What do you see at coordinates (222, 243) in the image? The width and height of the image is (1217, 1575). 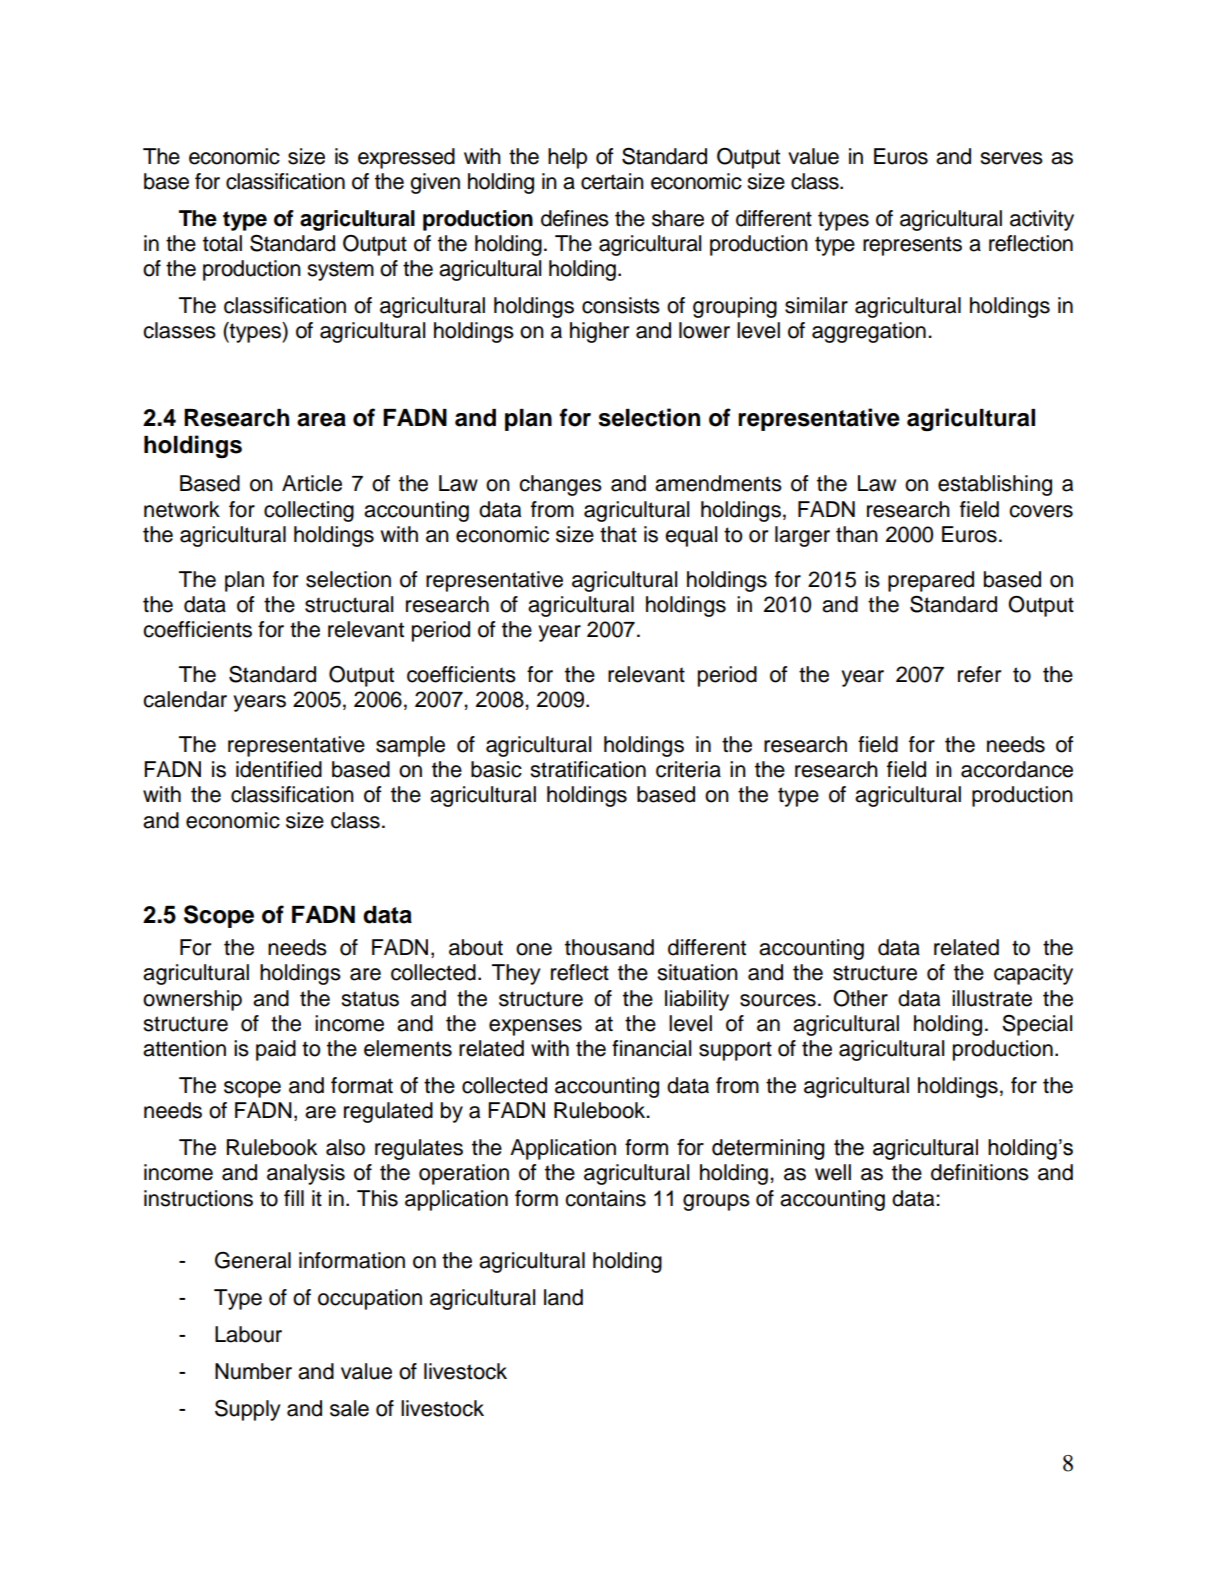 I see `total` at bounding box center [222, 243].
